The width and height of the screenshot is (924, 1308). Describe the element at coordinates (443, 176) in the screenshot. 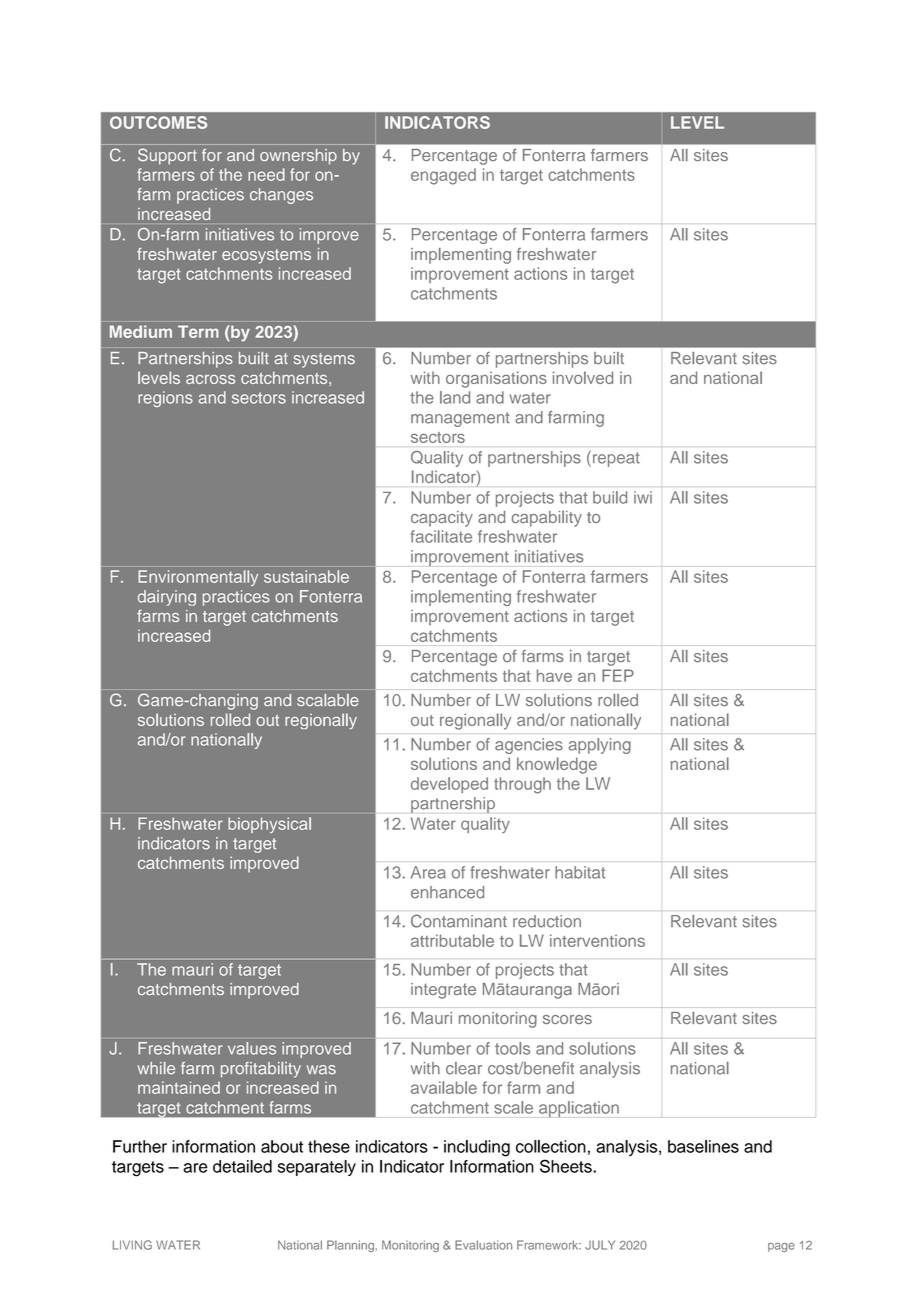

I see `engaged` at that location.
